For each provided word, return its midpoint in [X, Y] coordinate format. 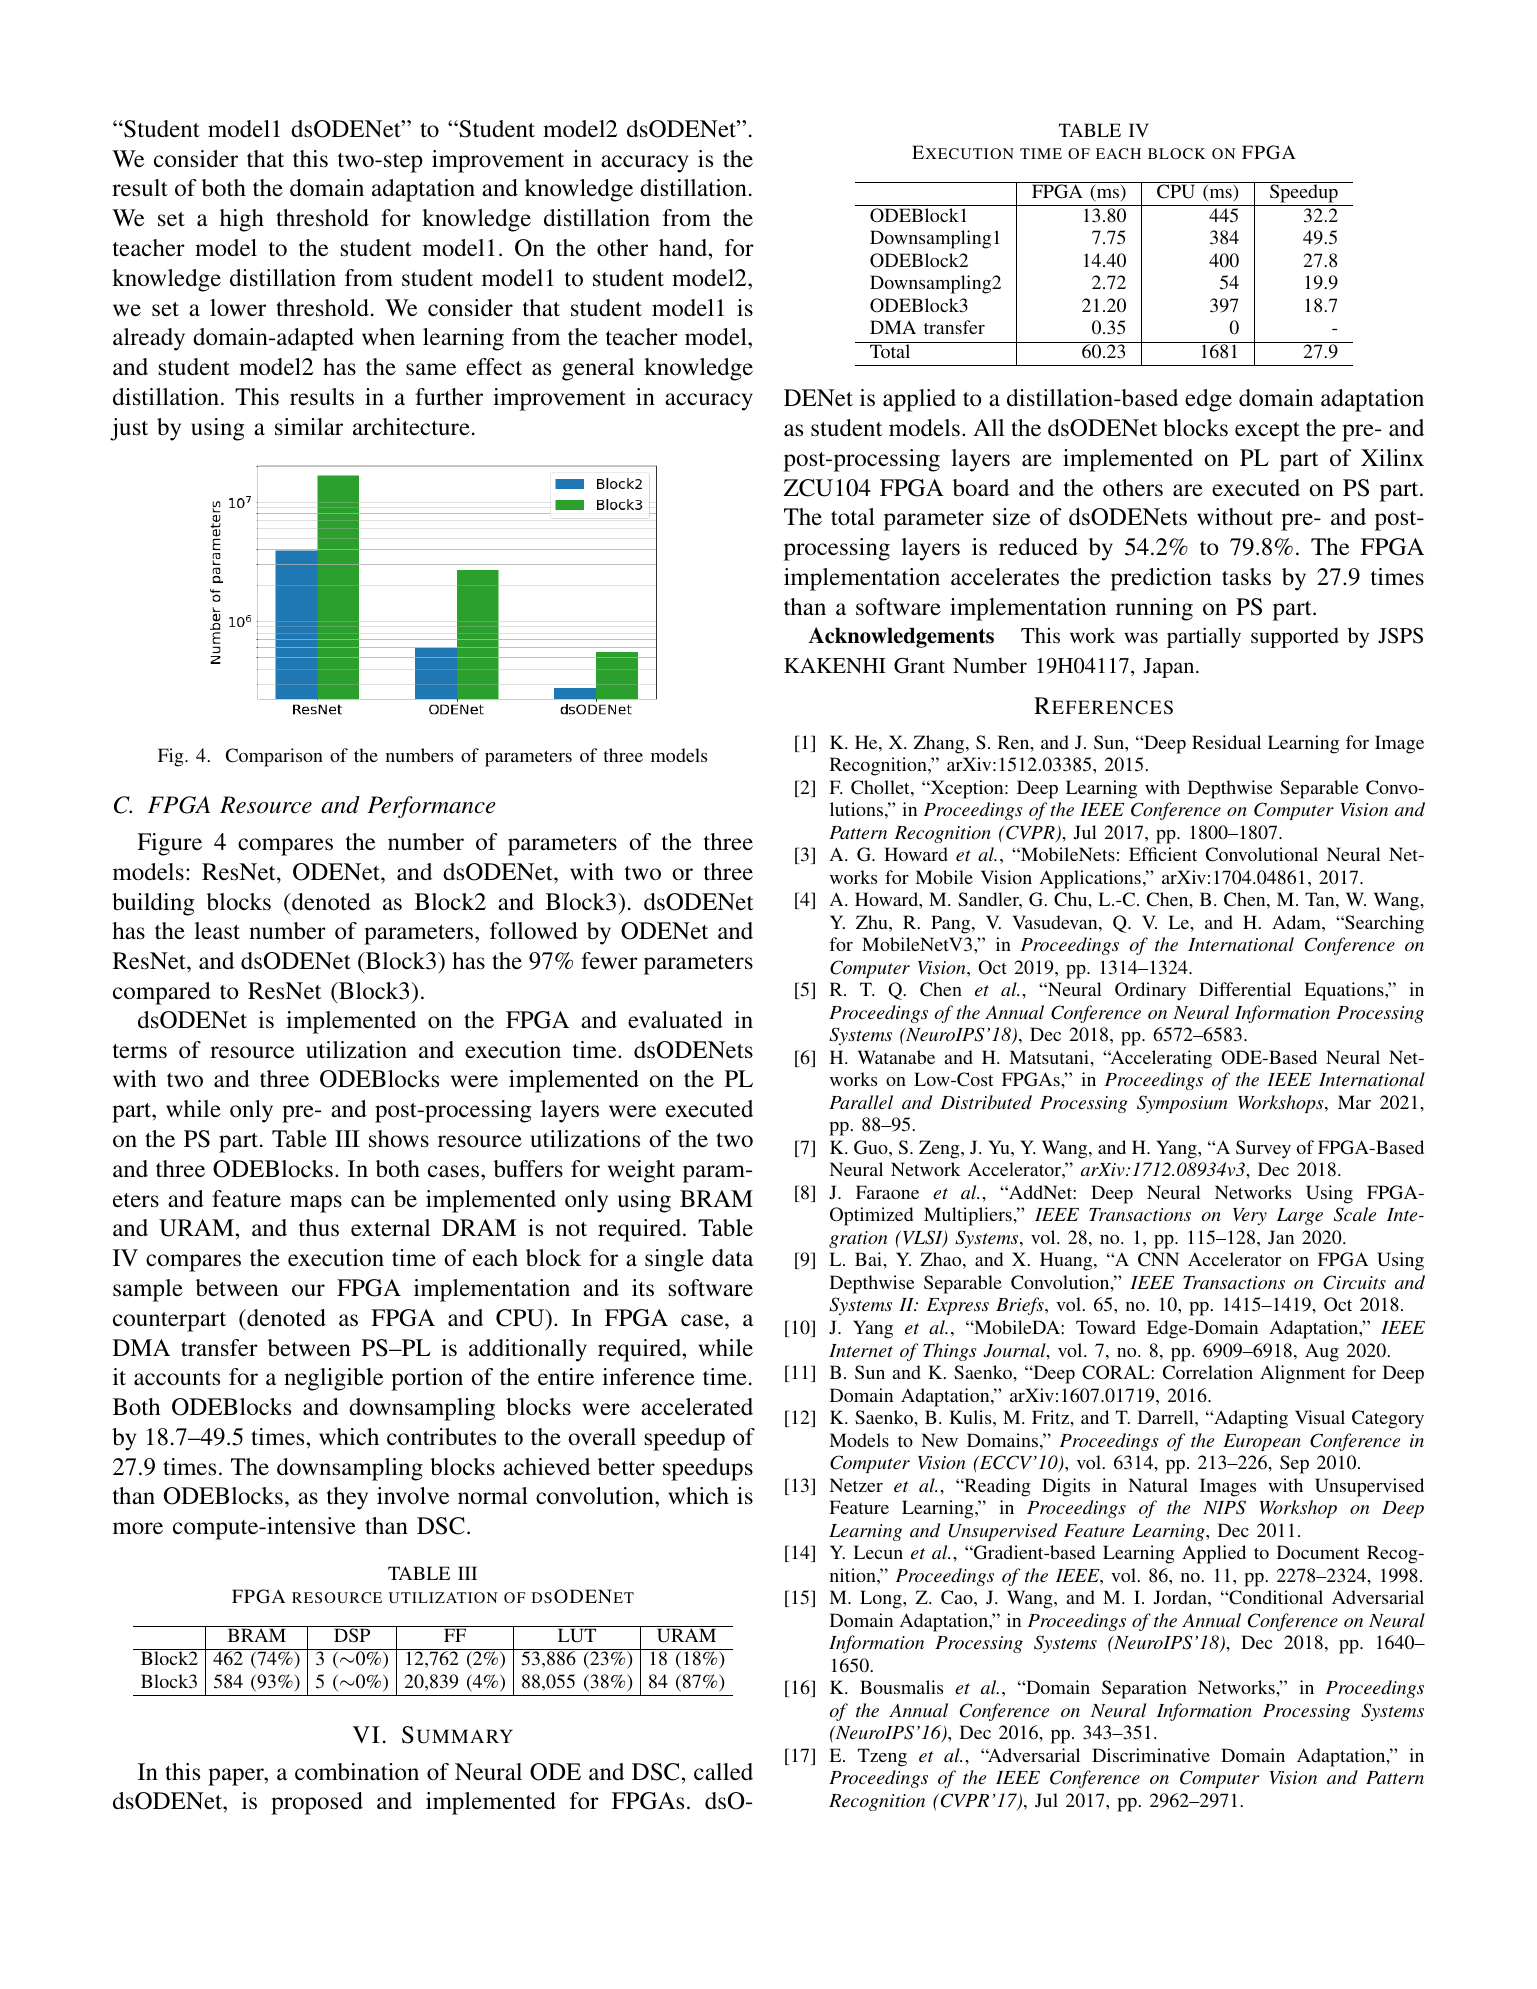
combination [357, 1772]
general [598, 369]
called [723, 1771]
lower [238, 307]
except [1267, 432]
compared [162, 993]
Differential [1245, 989]
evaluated [675, 1020]
